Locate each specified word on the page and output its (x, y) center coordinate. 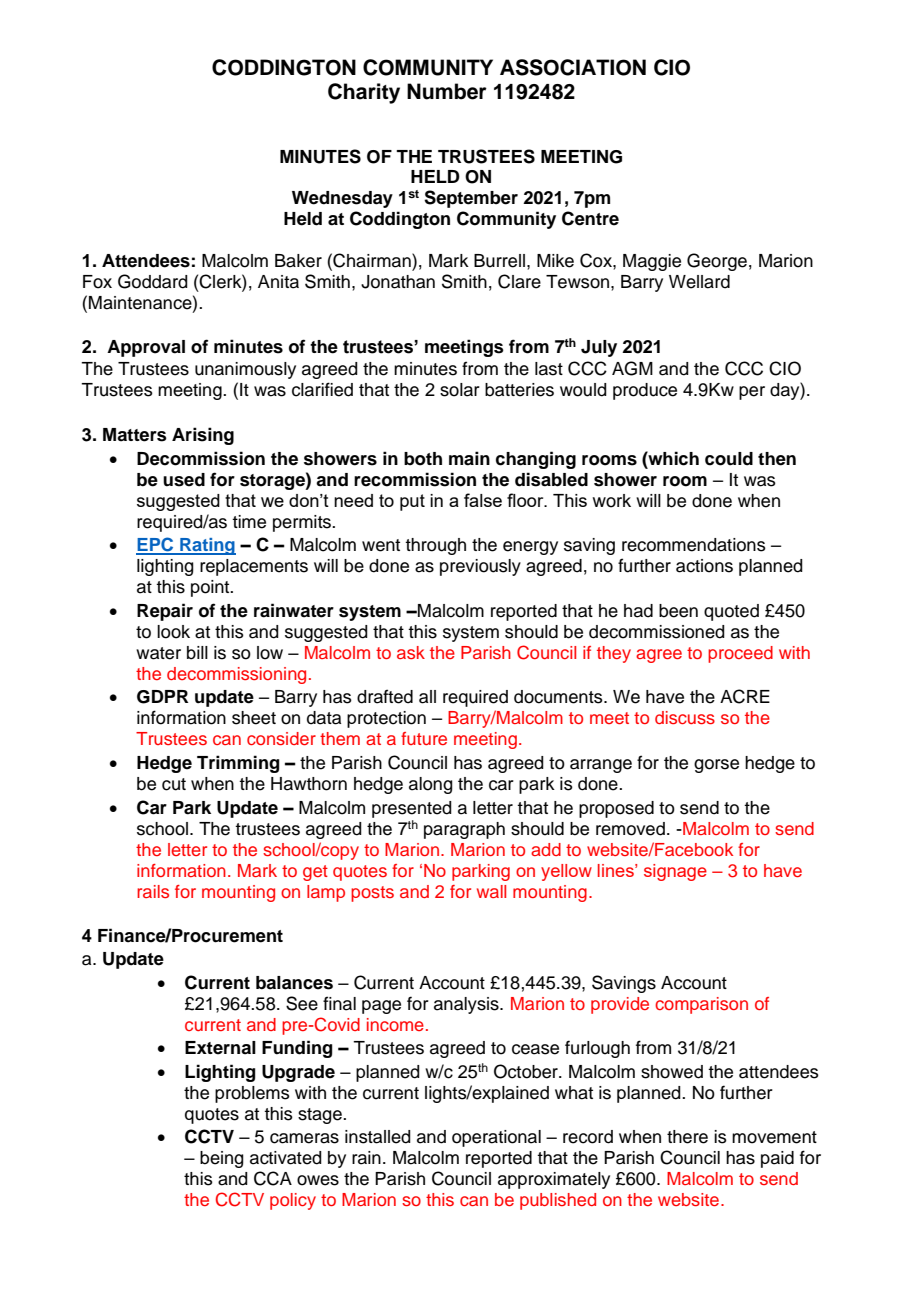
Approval (146, 348)
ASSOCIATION (573, 67)
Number (447, 91)
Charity (364, 93)
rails (153, 891)
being (222, 1159)
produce (645, 391)
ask (411, 652)
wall (491, 891)
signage (675, 872)
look (173, 632)
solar (460, 390)
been (678, 611)
